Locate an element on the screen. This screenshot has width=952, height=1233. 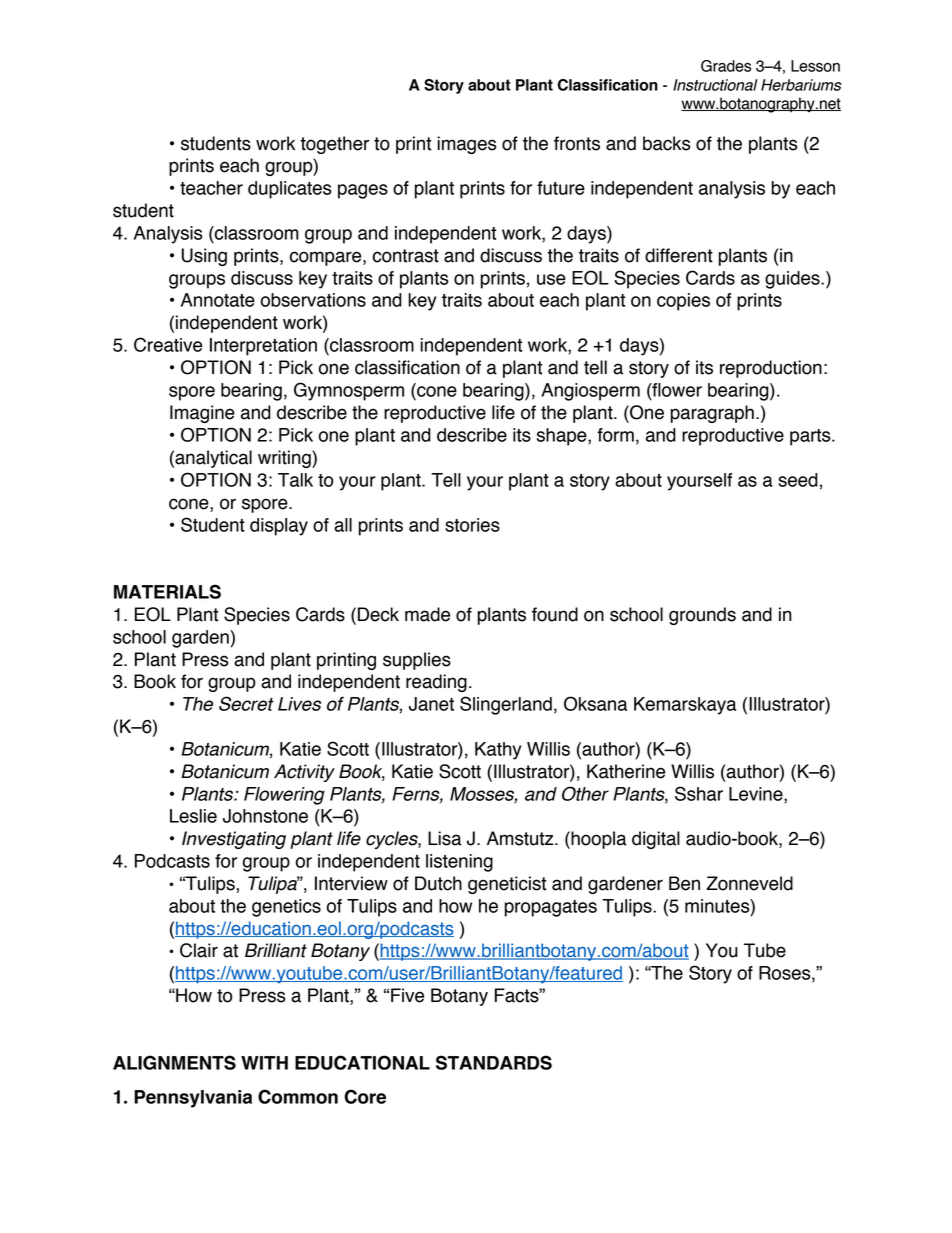
images is located at coordinates (466, 145).
